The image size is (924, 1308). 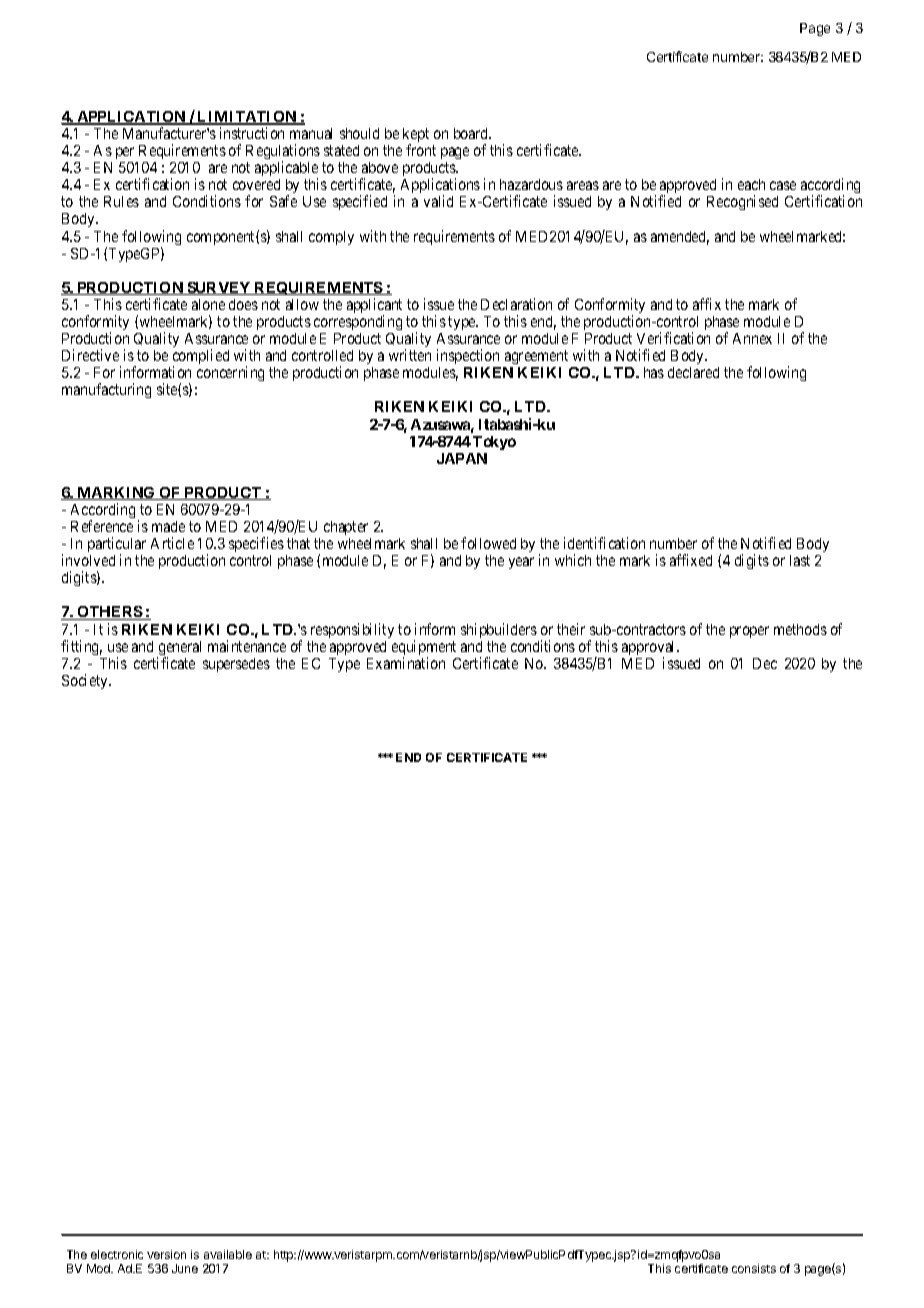 I want to click on Rules, so click(x=121, y=201).
